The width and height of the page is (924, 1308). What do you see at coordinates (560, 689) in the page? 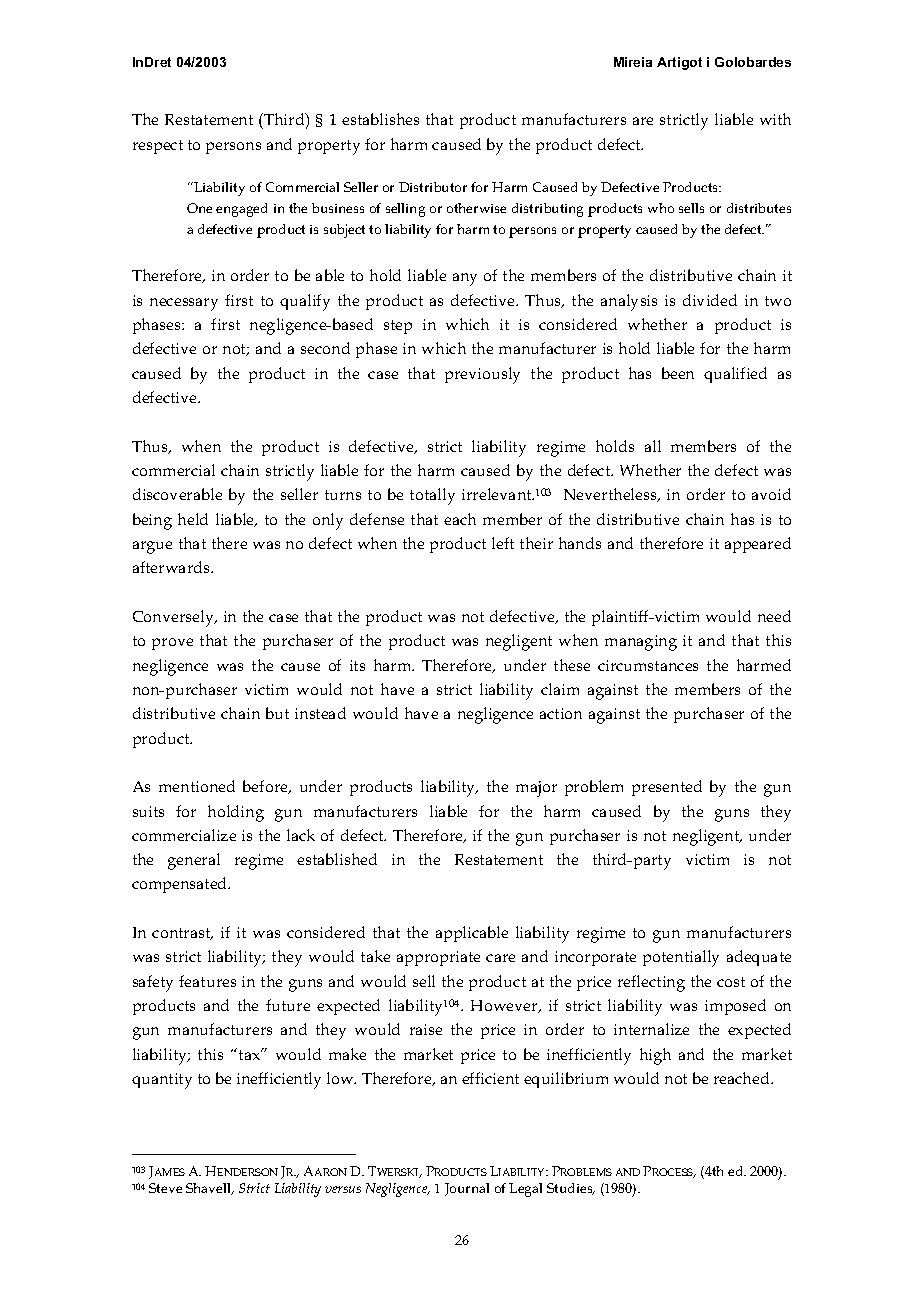
I see `claim` at bounding box center [560, 689].
